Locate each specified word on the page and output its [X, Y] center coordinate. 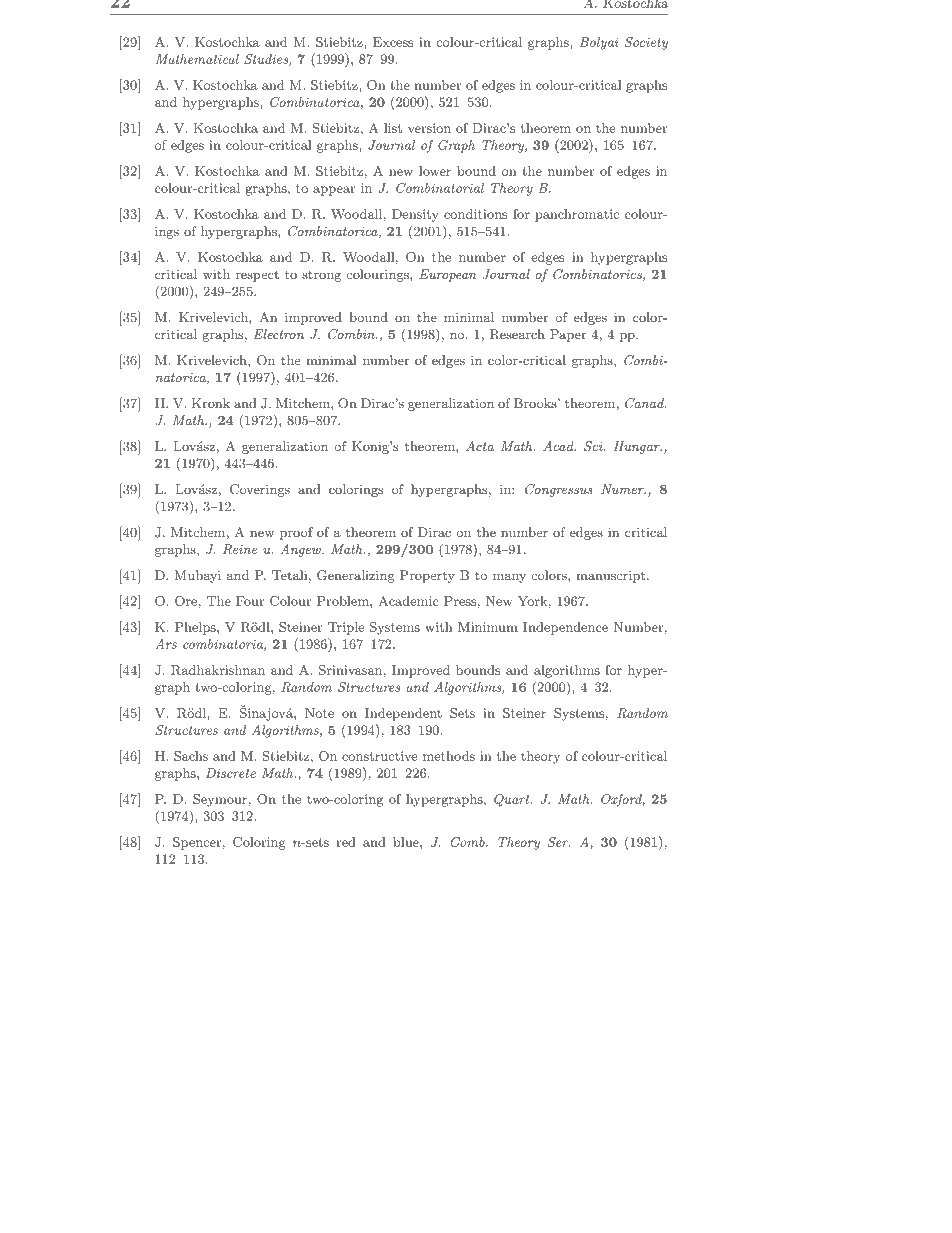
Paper [568, 335]
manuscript [612, 577]
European [448, 275]
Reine [240, 549]
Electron [279, 334]
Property [427, 576]
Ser [559, 842]
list [393, 128]
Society [646, 43]
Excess [393, 42]
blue [407, 842]
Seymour [220, 800]
